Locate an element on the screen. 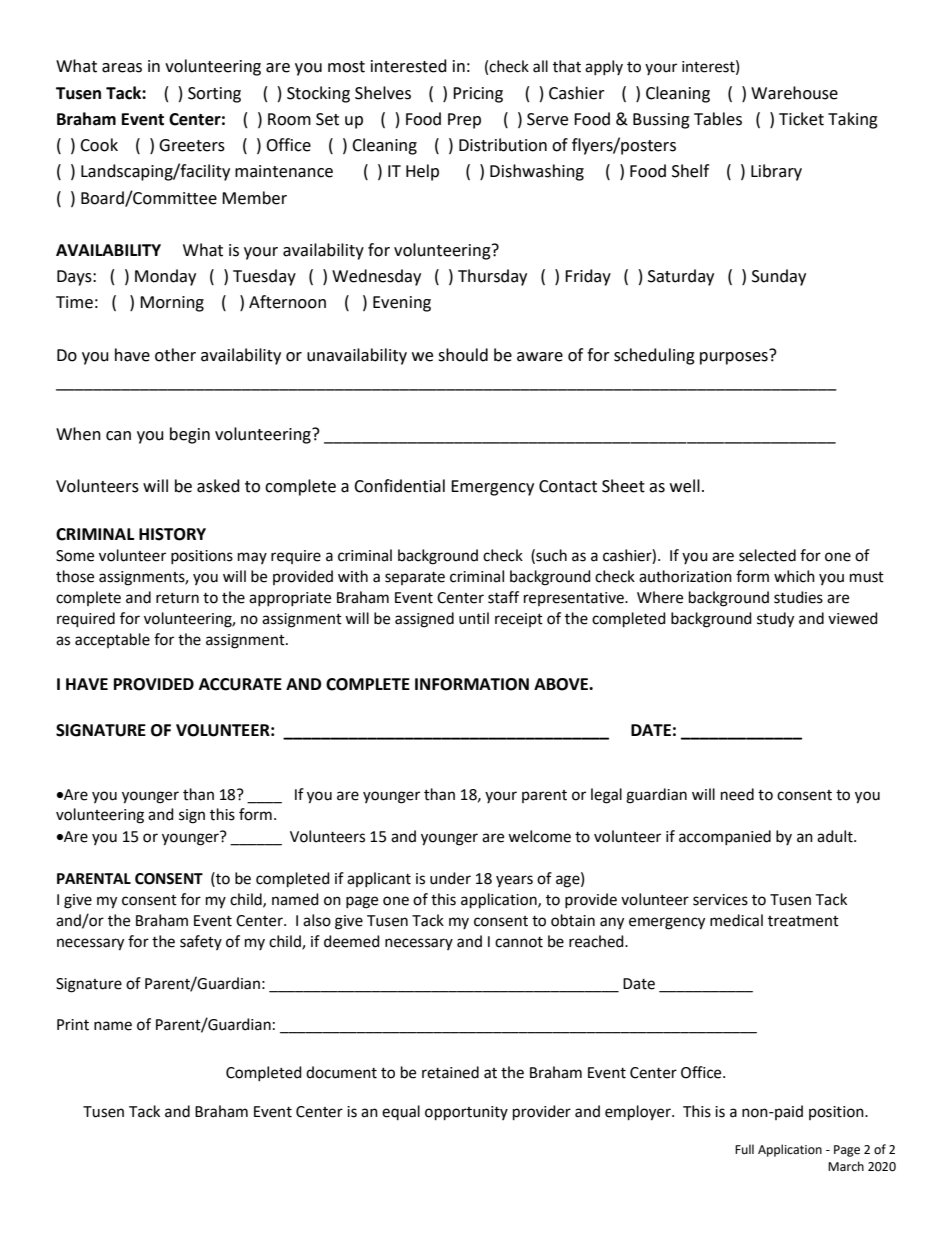 The width and height of the screenshot is (952, 1233). opportunity is located at coordinates (466, 1113).
